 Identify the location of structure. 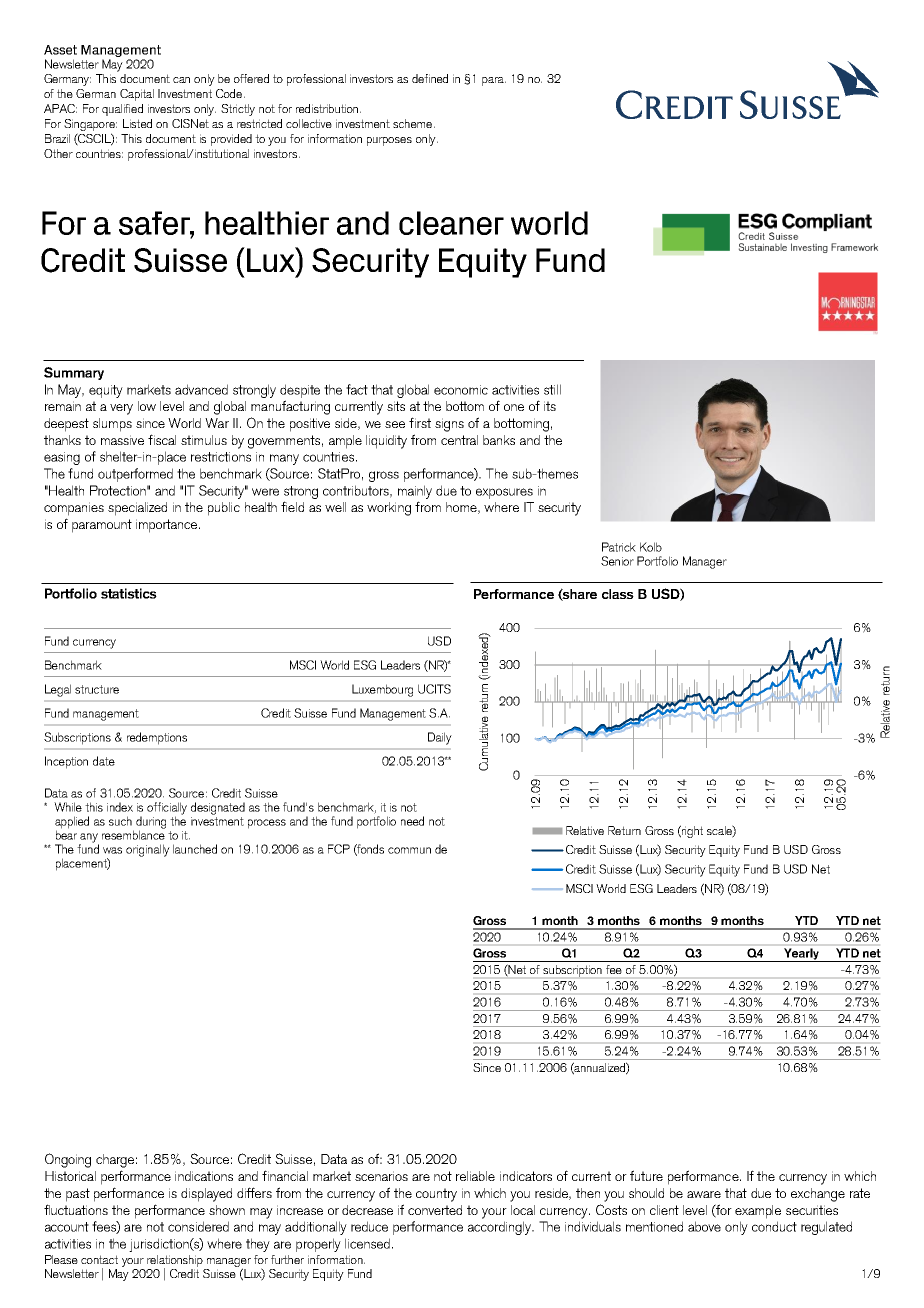
(97, 689).
